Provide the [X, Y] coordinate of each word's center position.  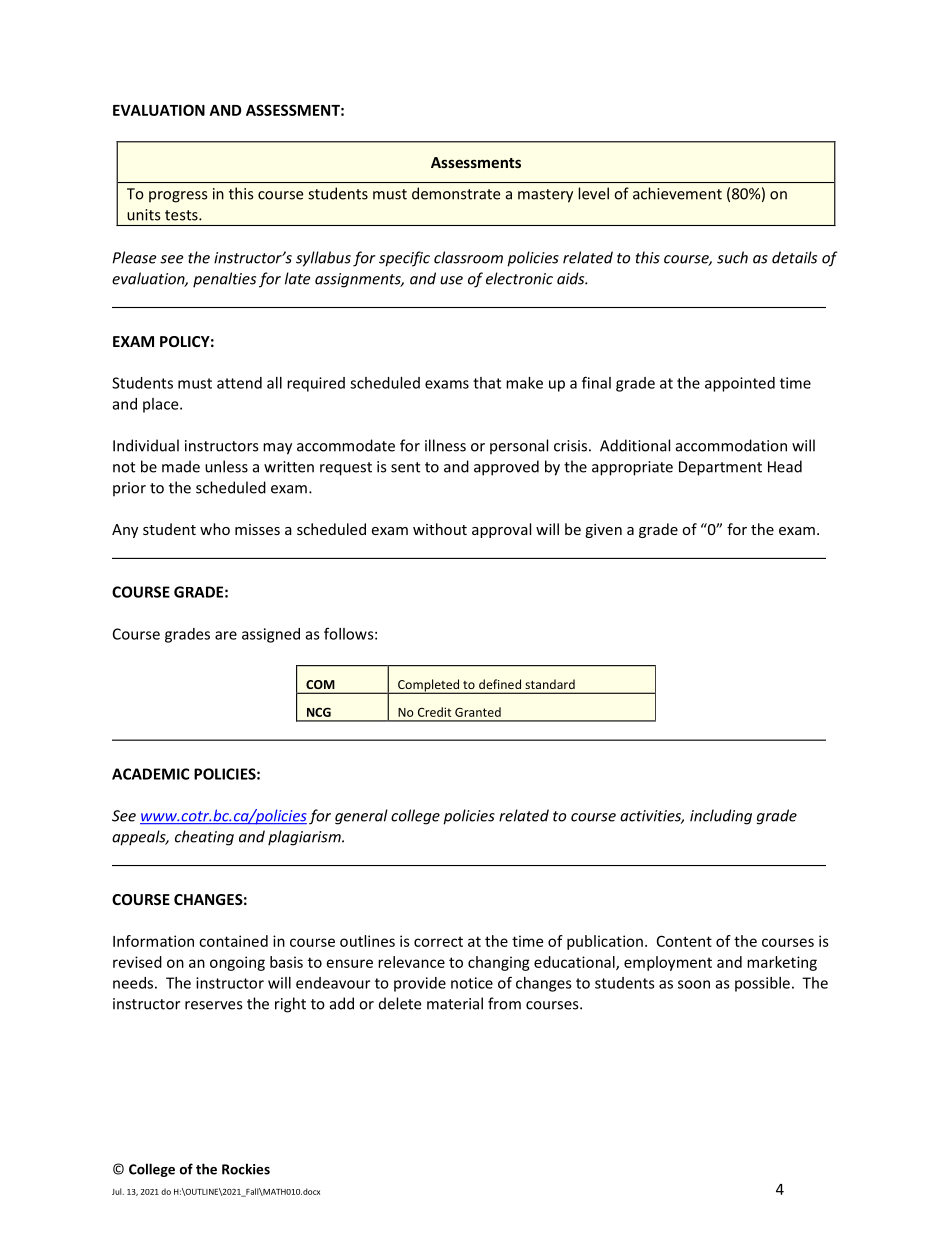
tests [182, 215]
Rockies [246, 1169]
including [721, 817]
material [455, 1003]
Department [720, 468]
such [732, 257]
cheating [204, 838]
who [215, 529]
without [440, 529]
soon [694, 984]
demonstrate [456, 193]
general [361, 817]
